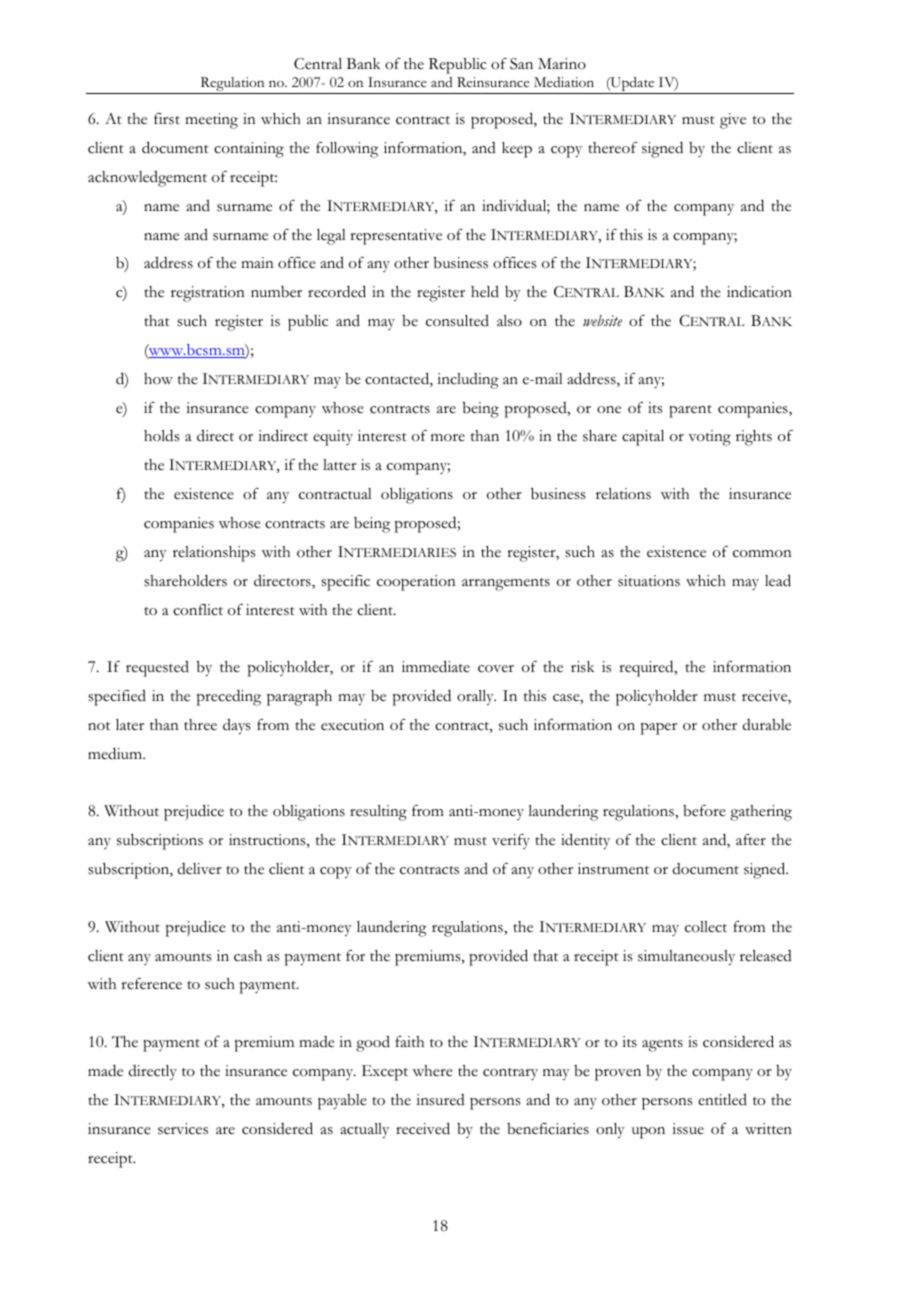 This page has width=924, height=1308. I want to click on conflict, so click(198, 610).
